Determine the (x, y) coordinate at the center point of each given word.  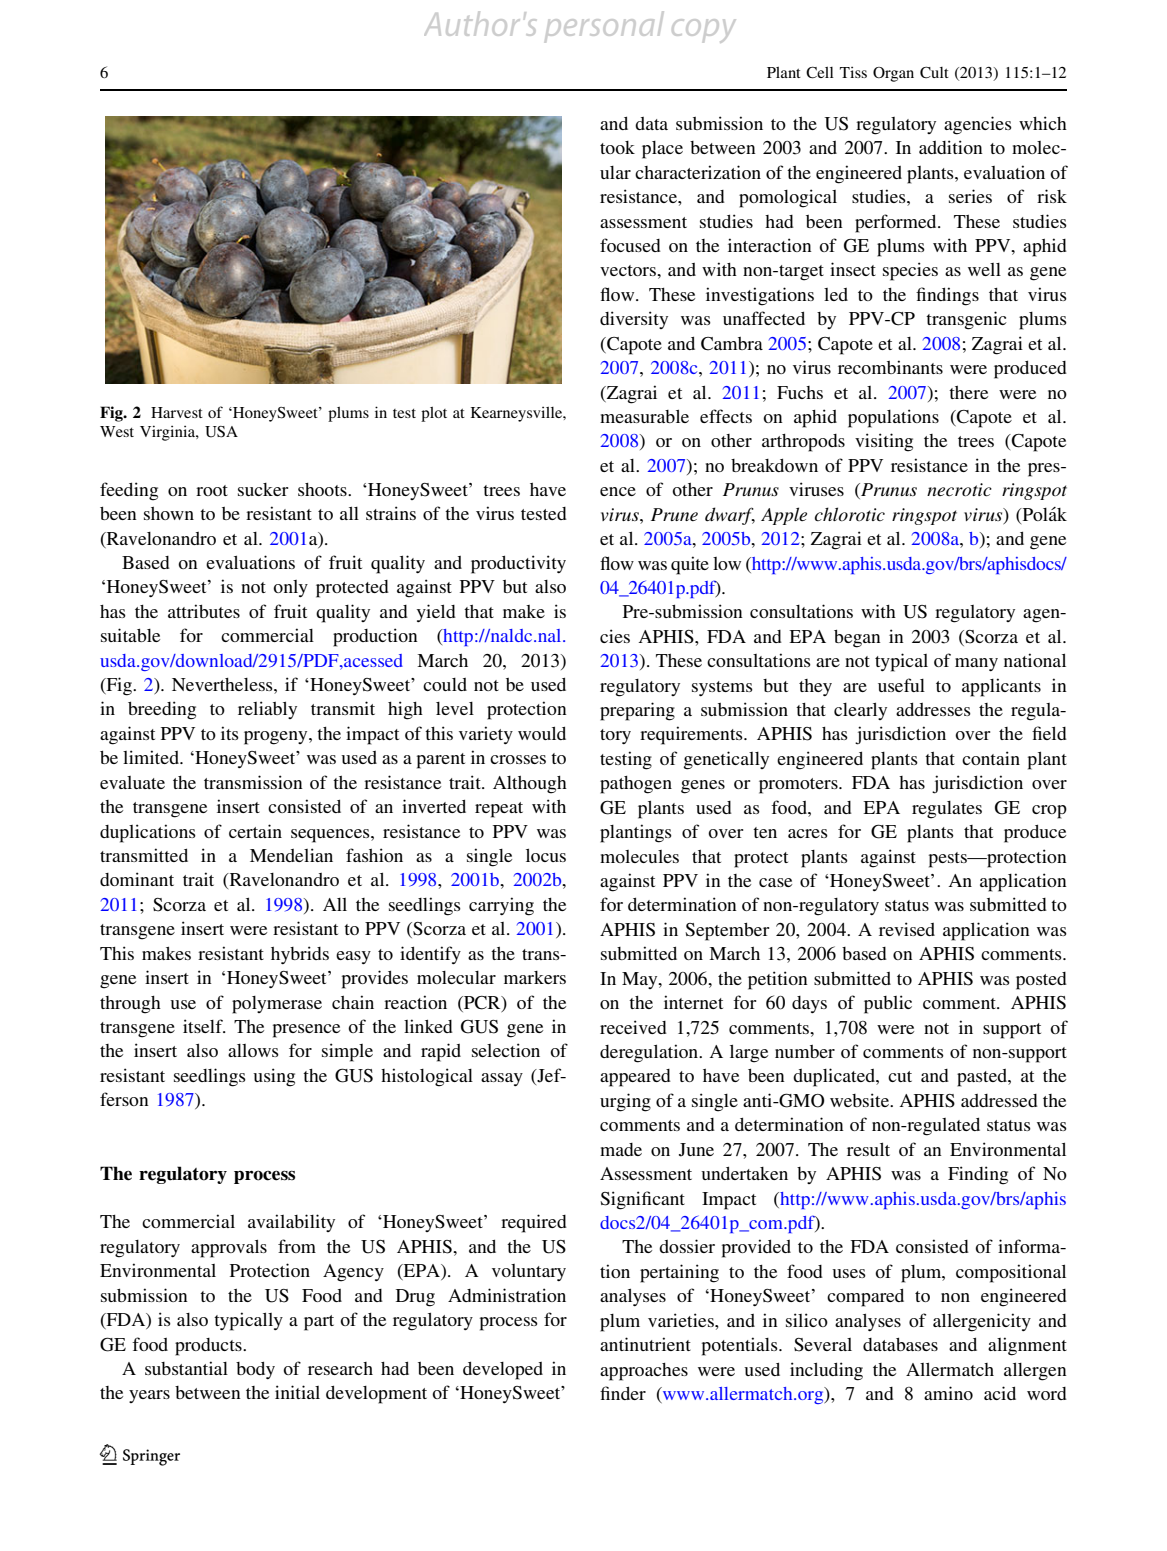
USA (221, 432)
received (633, 1027)
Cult (934, 72)
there (968, 392)
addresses (933, 709)
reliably (267, 710)
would (542, 733)
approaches (644, 1372)
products (209, 1347)
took (617, 147)
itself (204, 1026)
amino (948, 1393)
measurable (644, 416)
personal (604, 27)
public (888, 1004)
